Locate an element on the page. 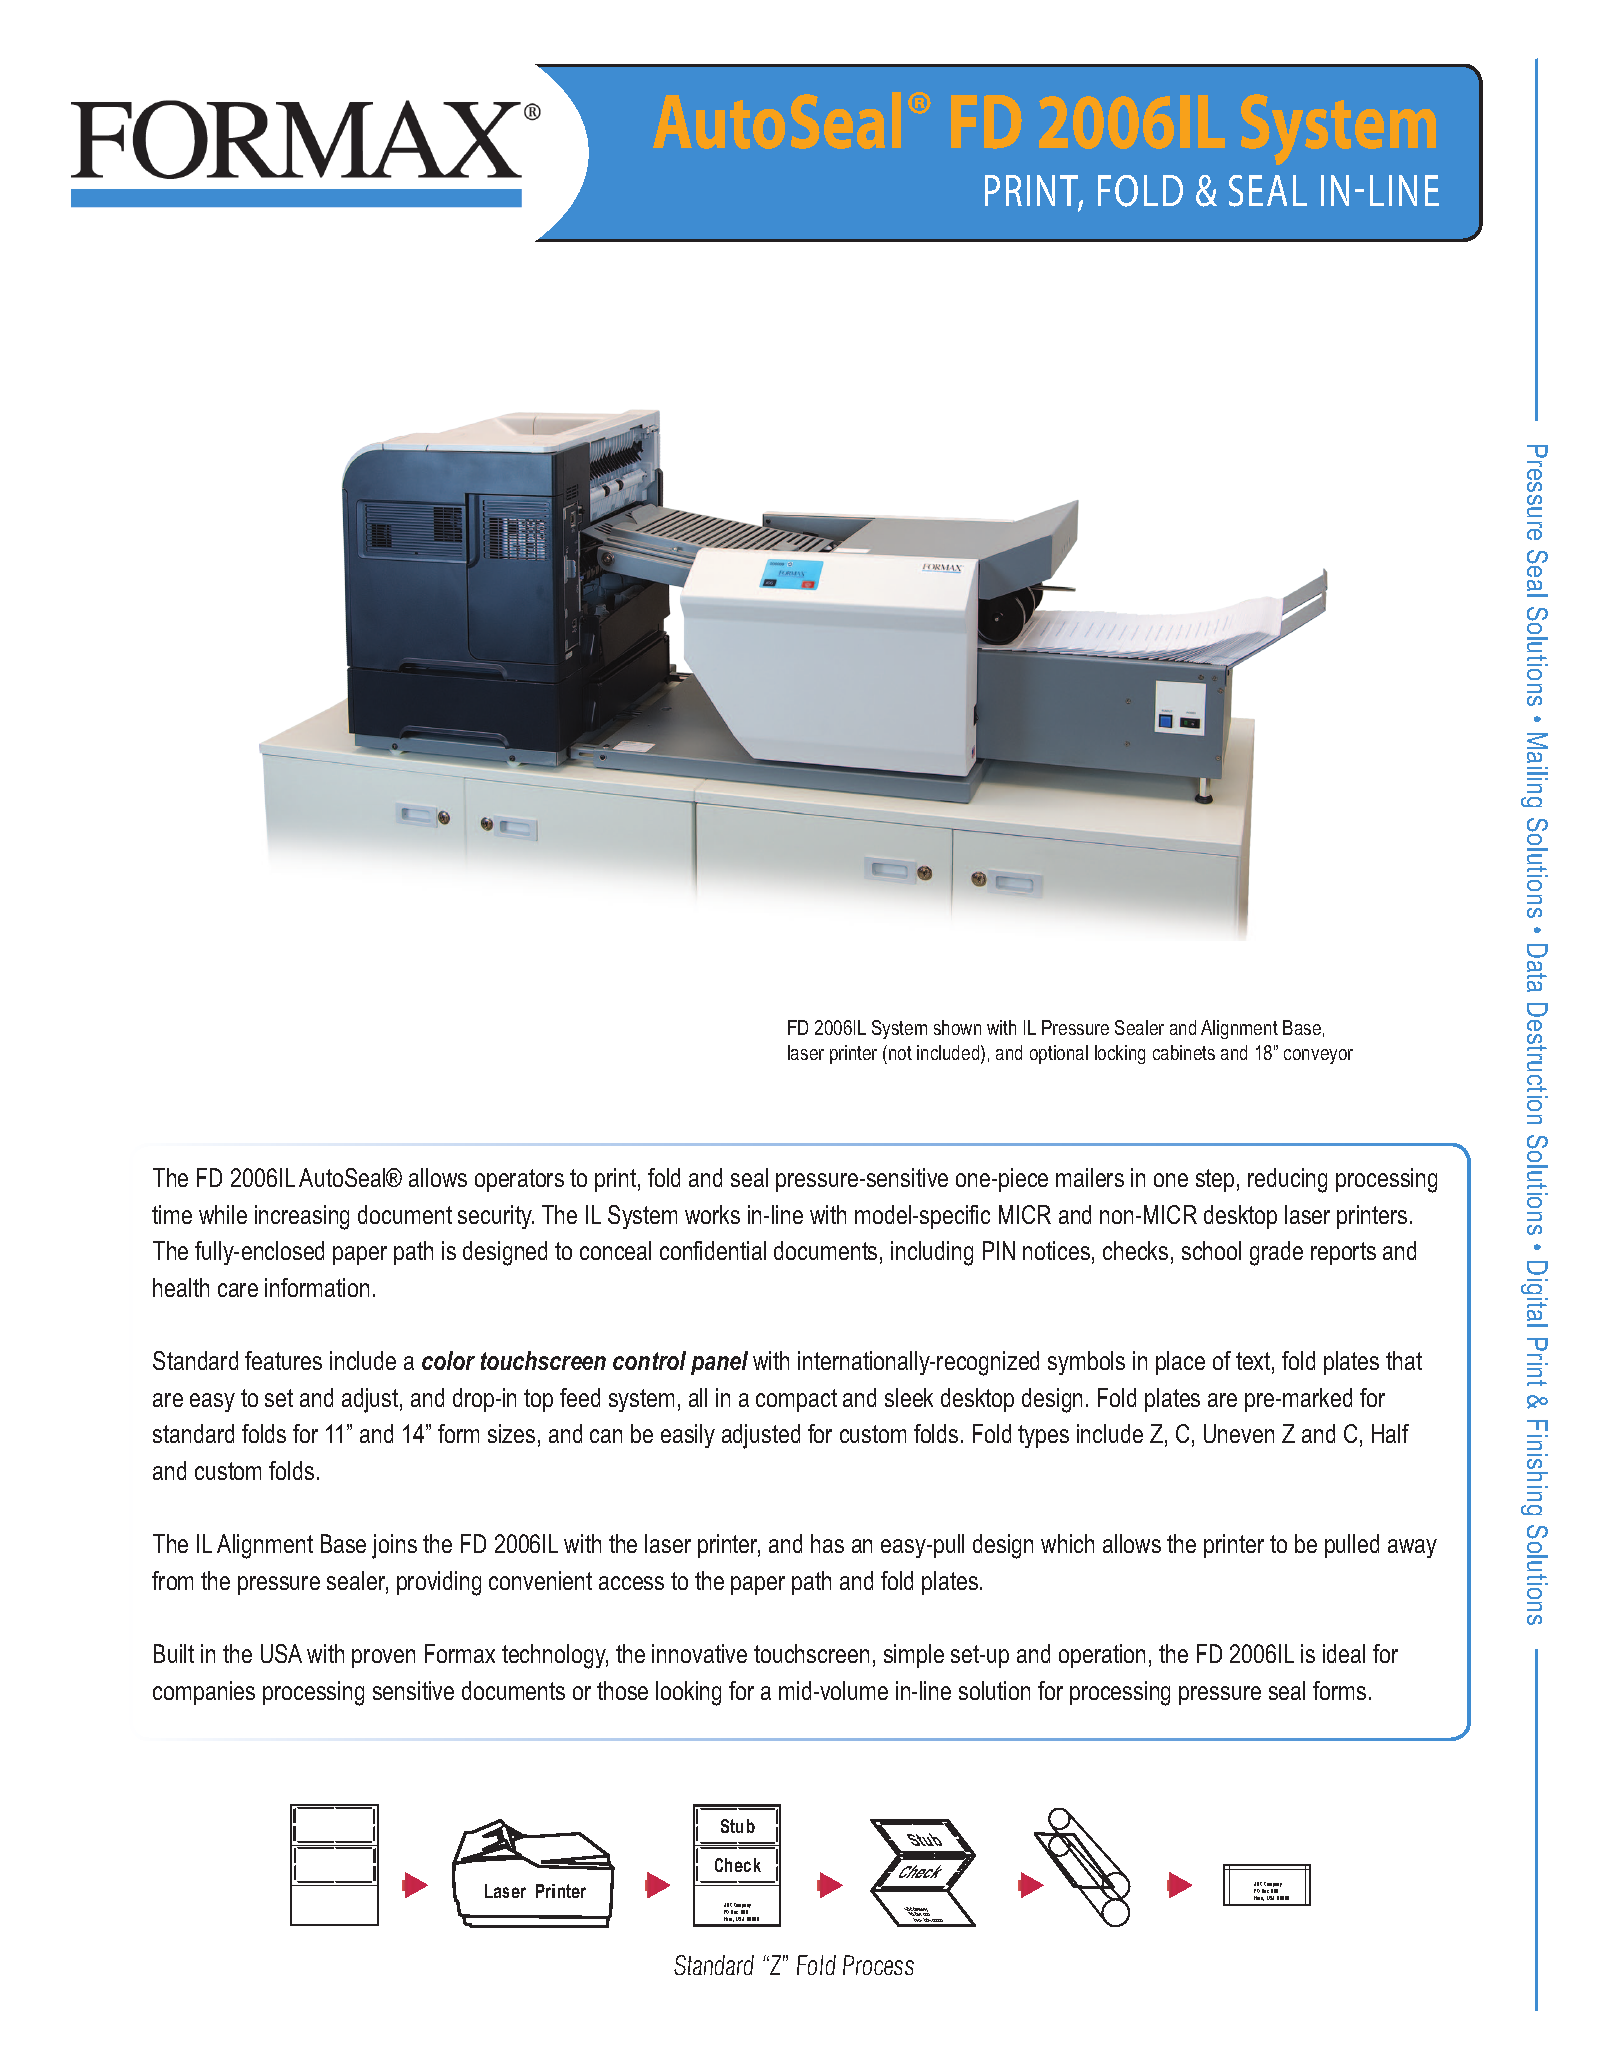 This image has width=1600, height=2070. conveyor is located at coordinates (1318, 1056).
